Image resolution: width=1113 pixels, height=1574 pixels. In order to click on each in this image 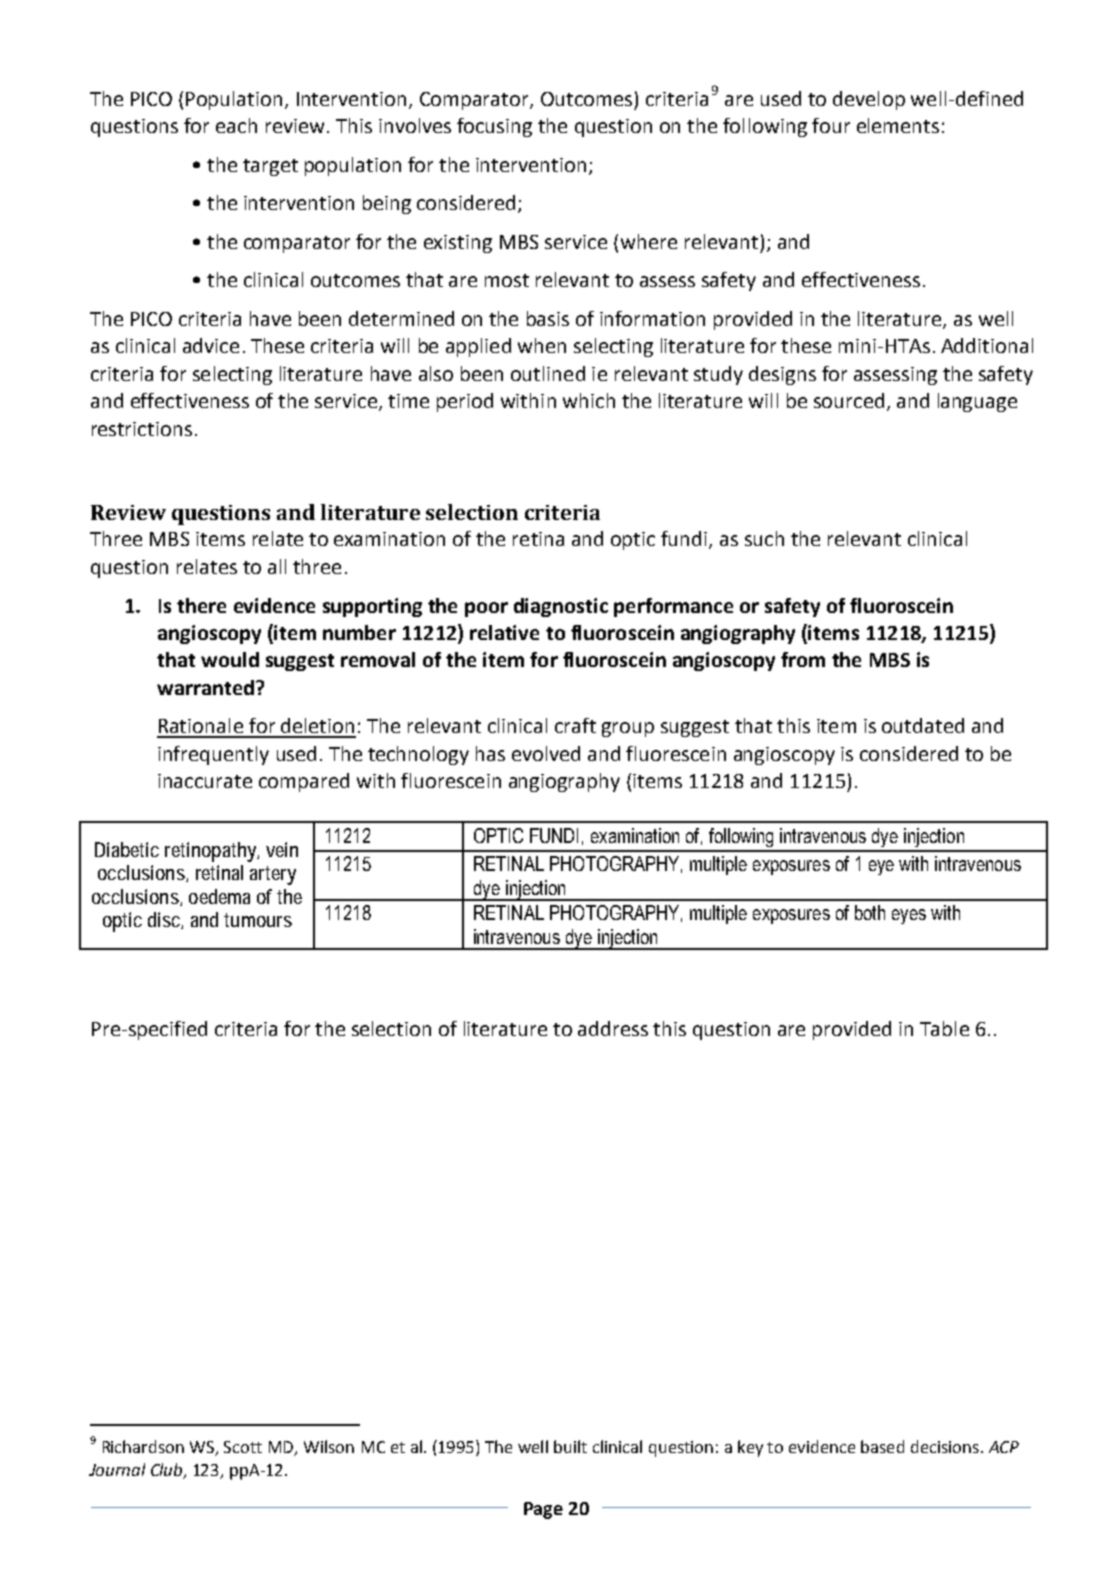, I will do `click(236, 125)`.
